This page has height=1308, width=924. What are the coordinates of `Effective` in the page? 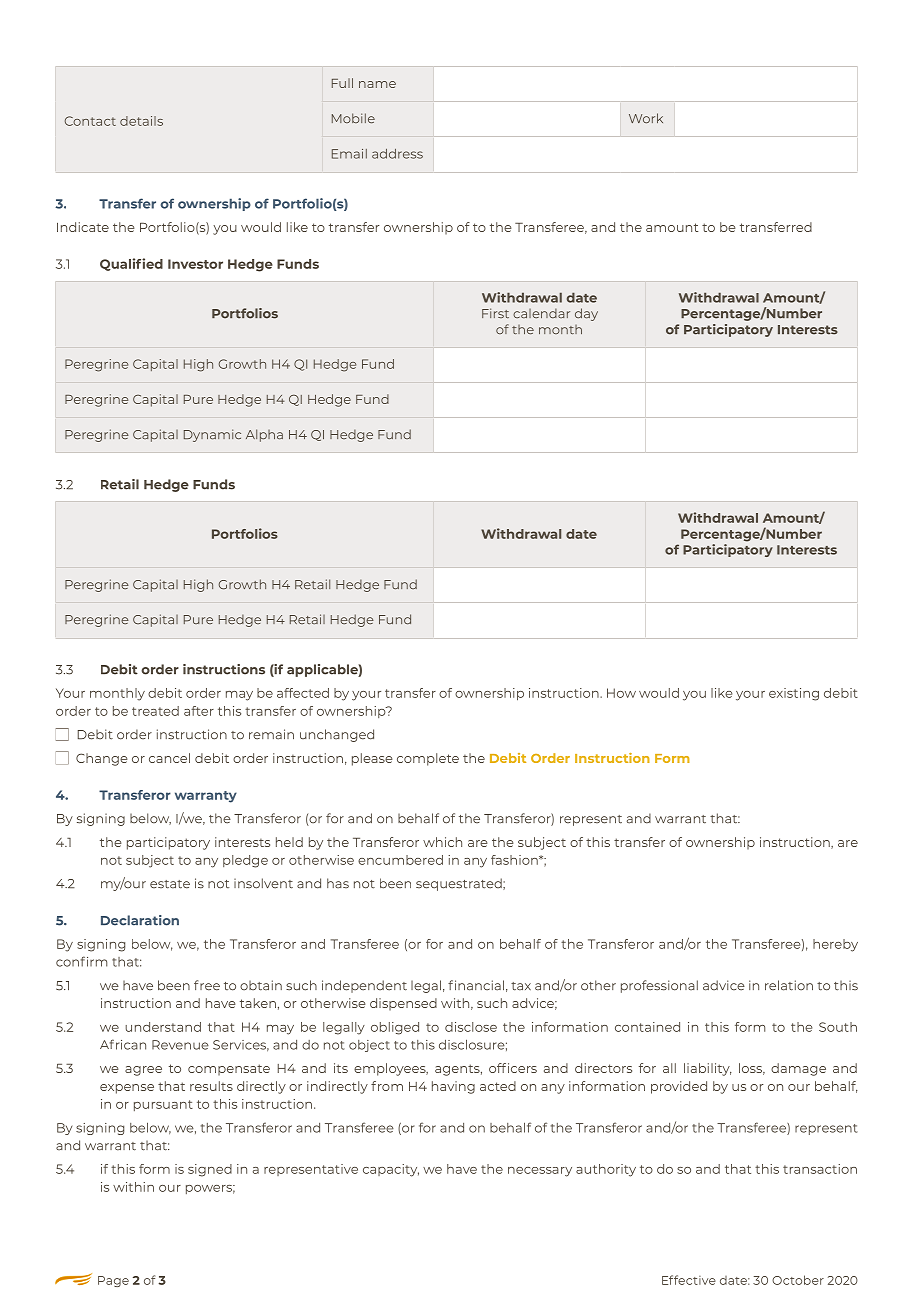 It's located at (689, 1280).
